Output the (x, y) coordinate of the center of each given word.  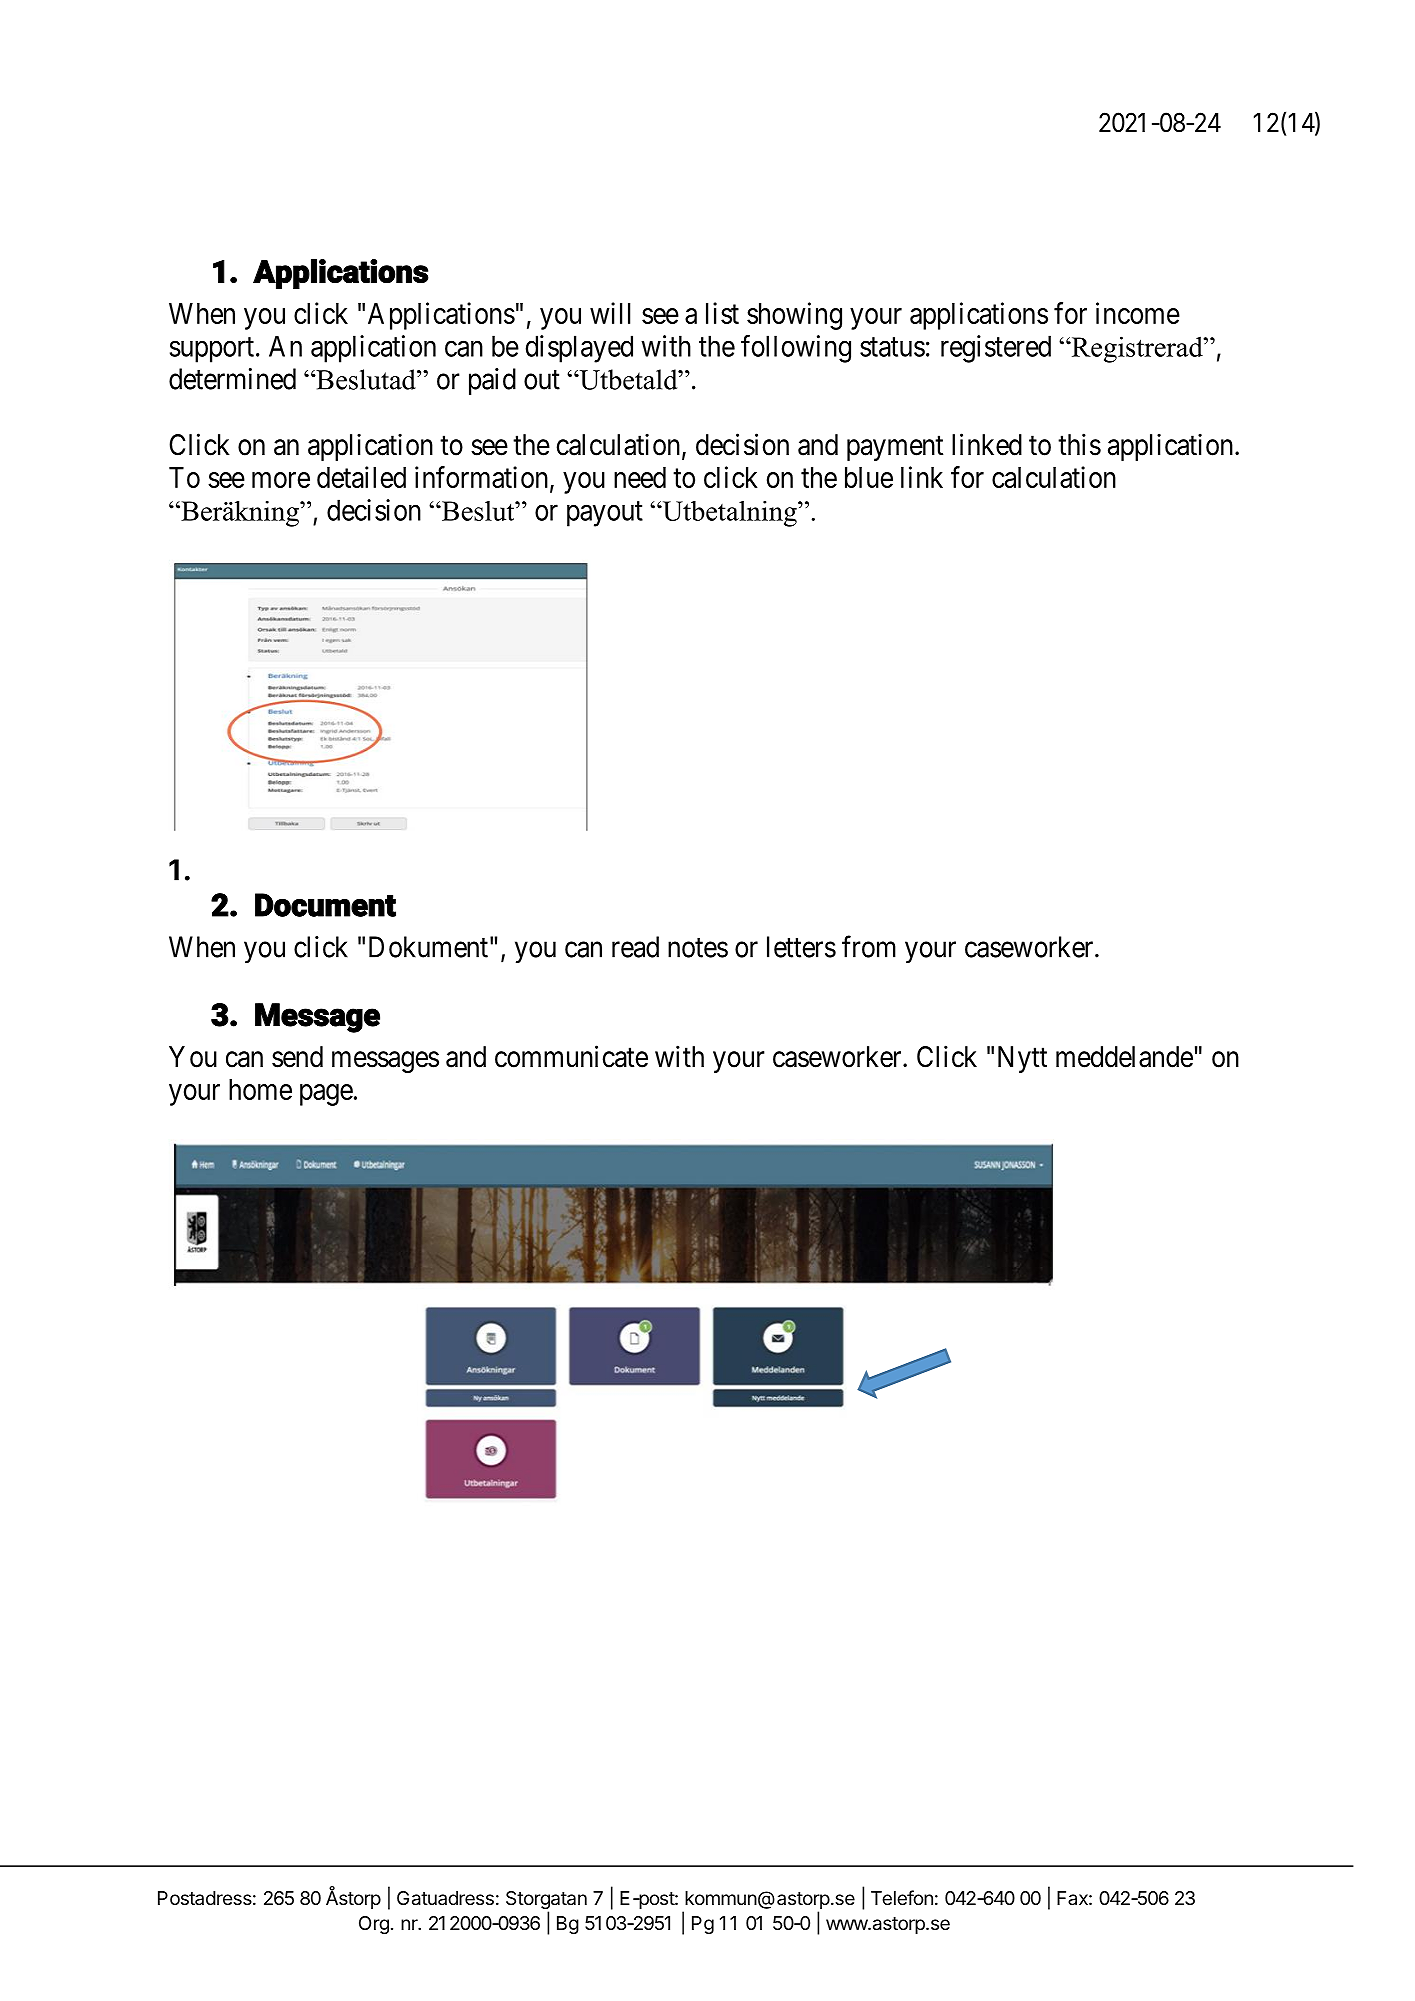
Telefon (902, 1897)
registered (996, 349)
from (869, 946)
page (326, 1095)
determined (232, 379)
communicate (571, 1056)
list (722, 313)
